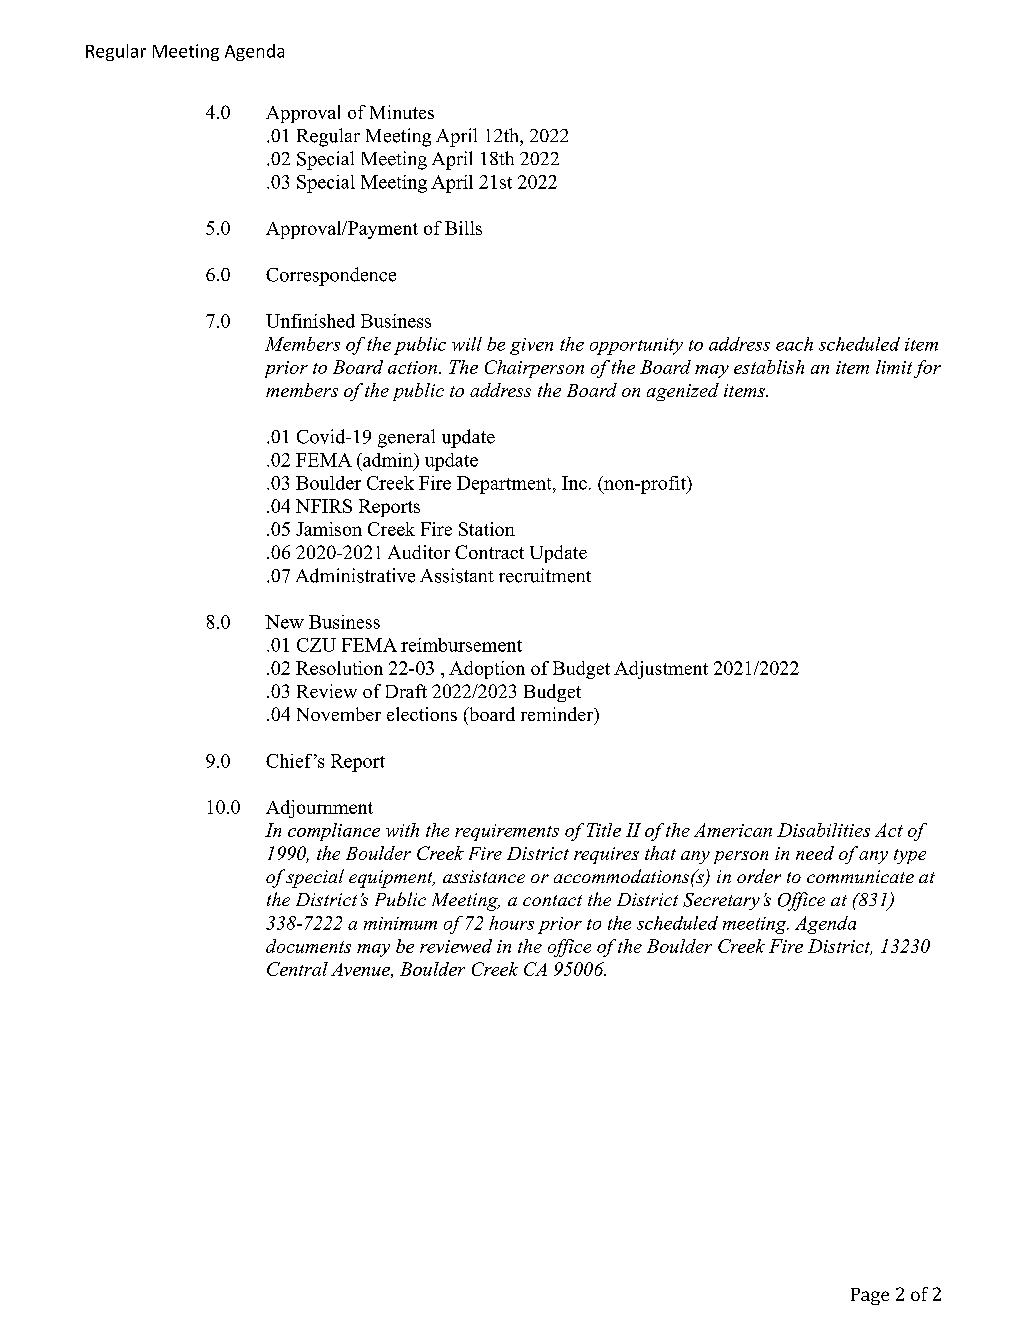 The height and width of the page is (1329, 1027). I want to click on communicate, so click(860, 876).
